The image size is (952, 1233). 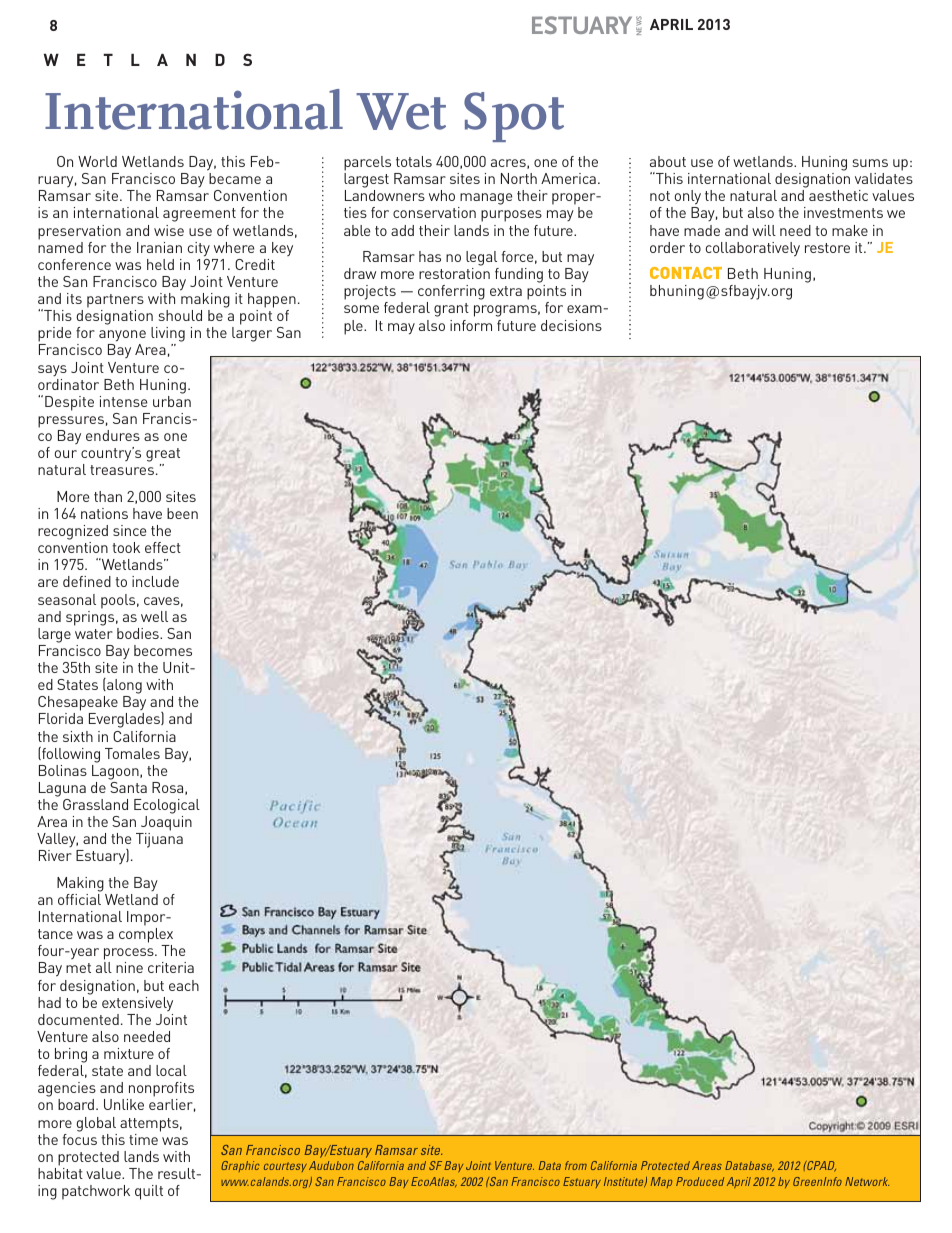 What do you see at coordinates (576, 1165) in the screenshot?
I see `from` at bounding box center [576, 1165].
